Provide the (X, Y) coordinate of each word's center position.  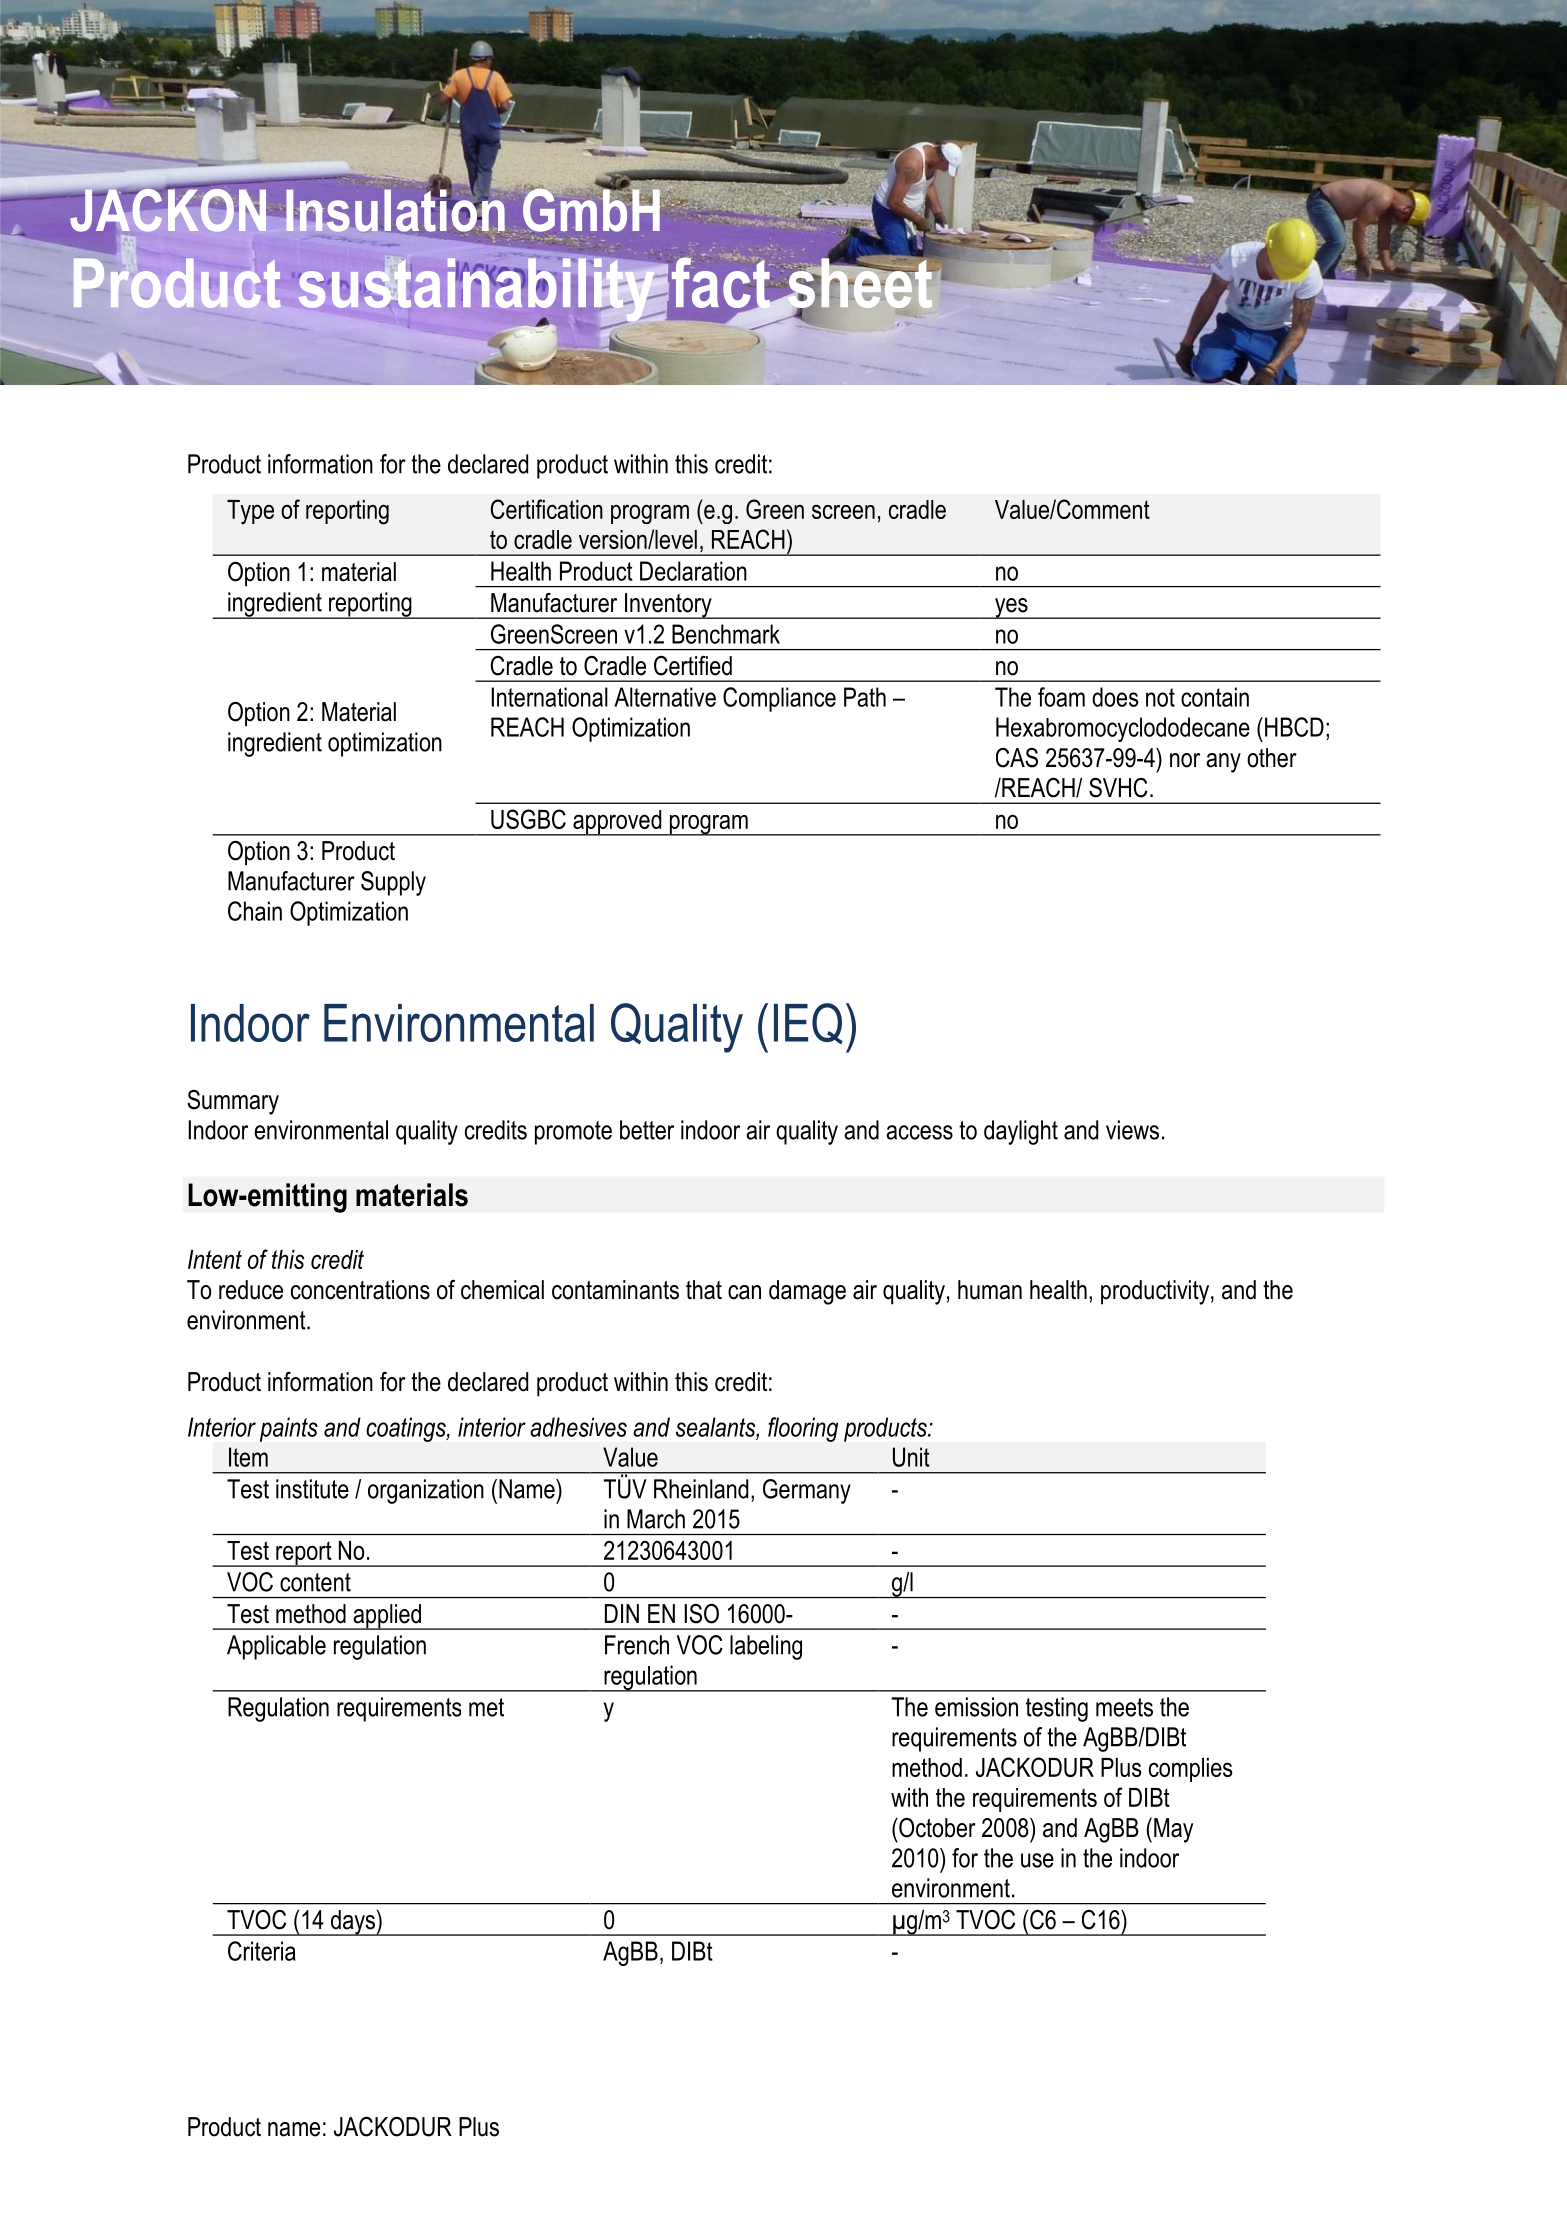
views (1132, 1130)
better (647, 1130)
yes (1011, 608)
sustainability (478, 290)
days (352, 1923)
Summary (233, 1102)
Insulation (395, 210)
